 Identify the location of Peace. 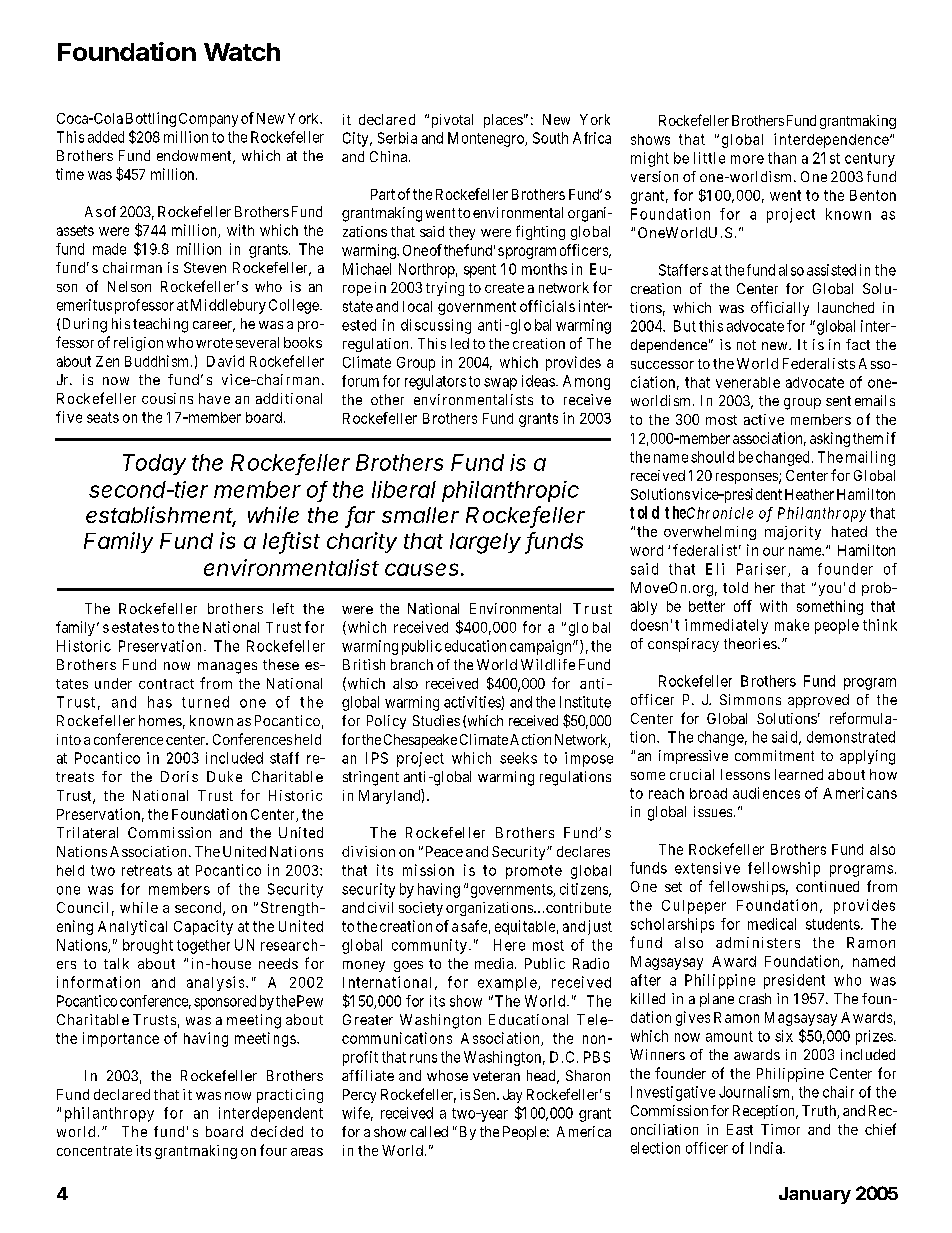
(444, 851).
